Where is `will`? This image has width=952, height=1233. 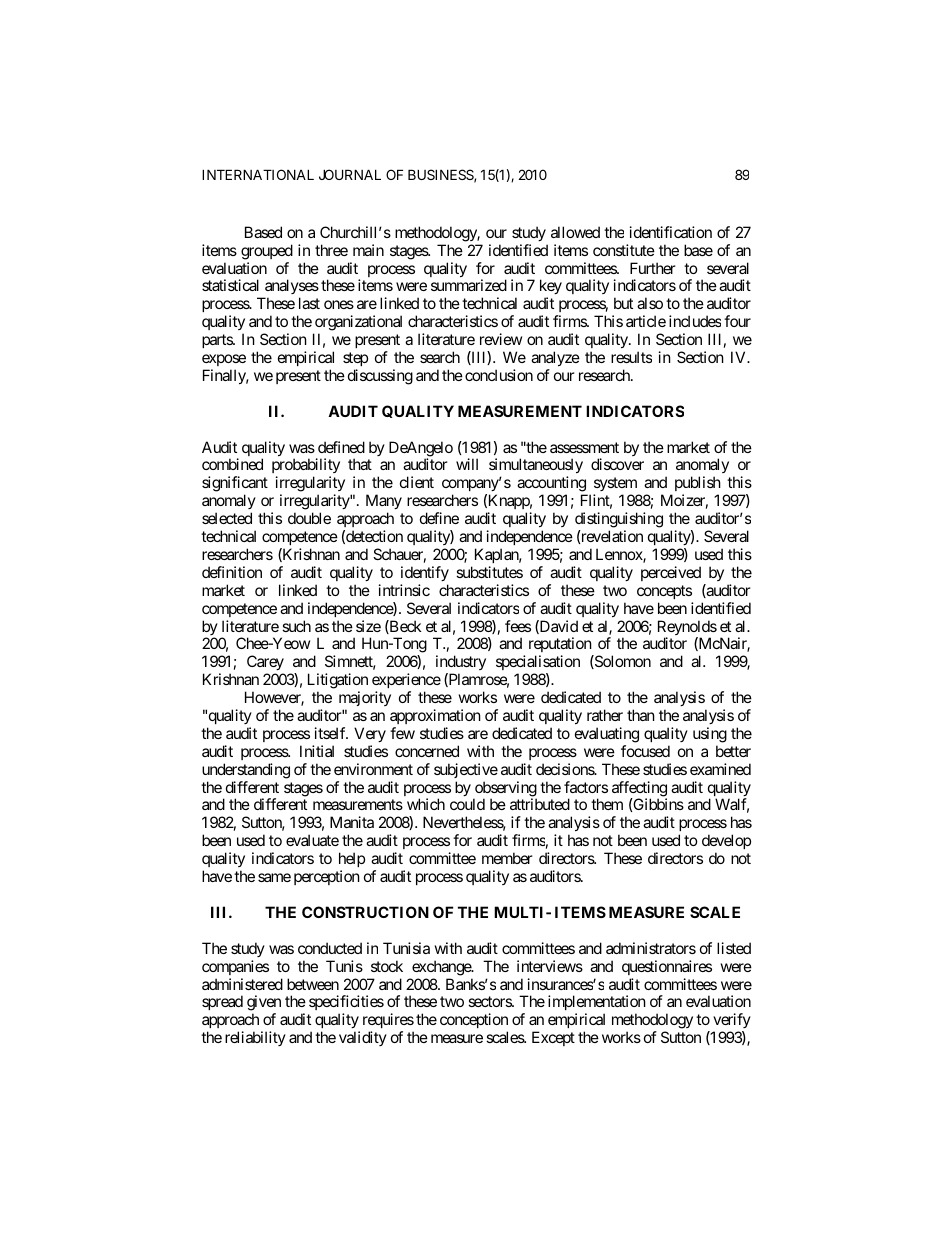
will is located at coordinates (467, 464).
